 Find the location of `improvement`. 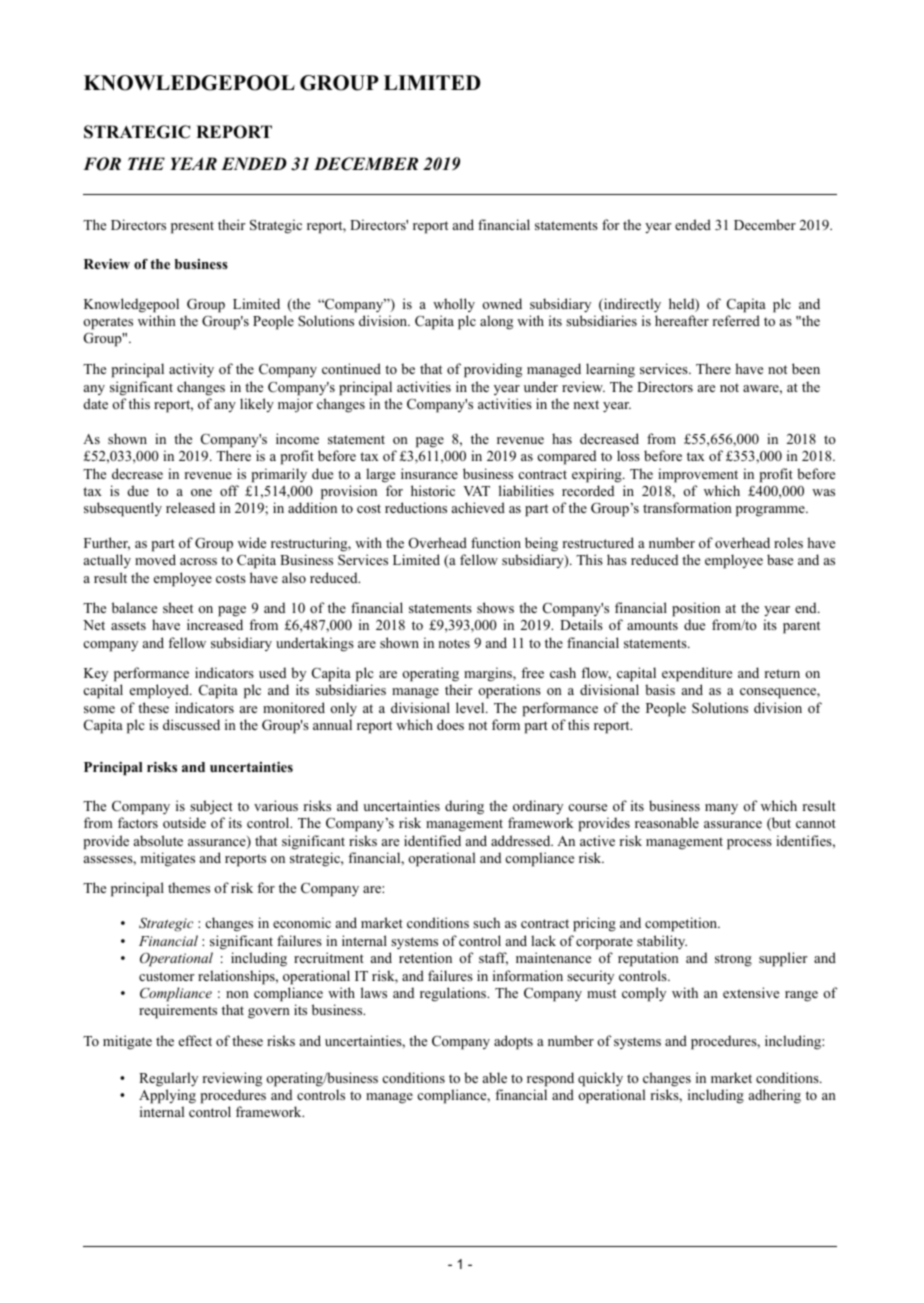

improvement is located at coordinates (698, 475).
